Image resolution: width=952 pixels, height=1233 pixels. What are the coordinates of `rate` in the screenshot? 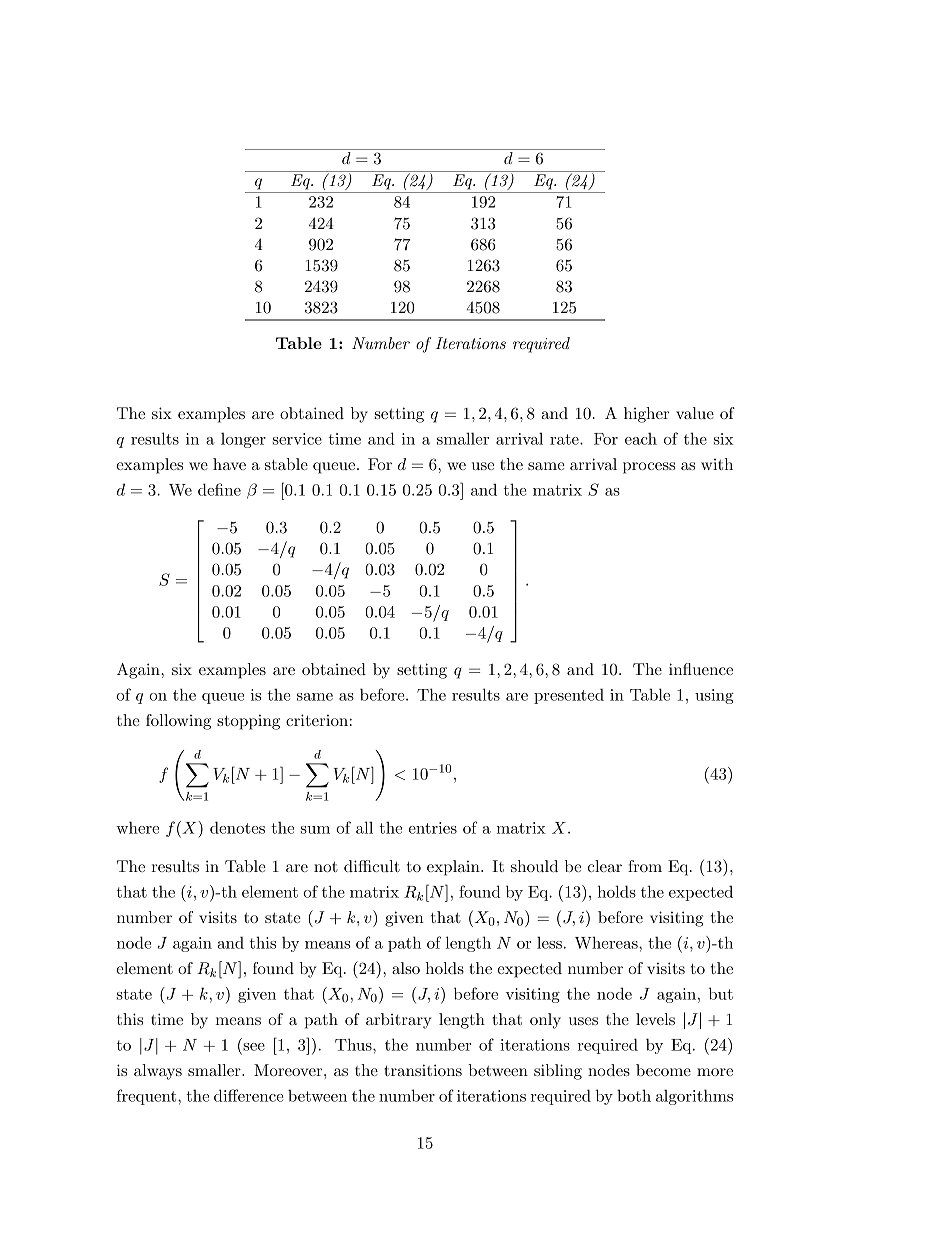 It's located at (565, 439).
